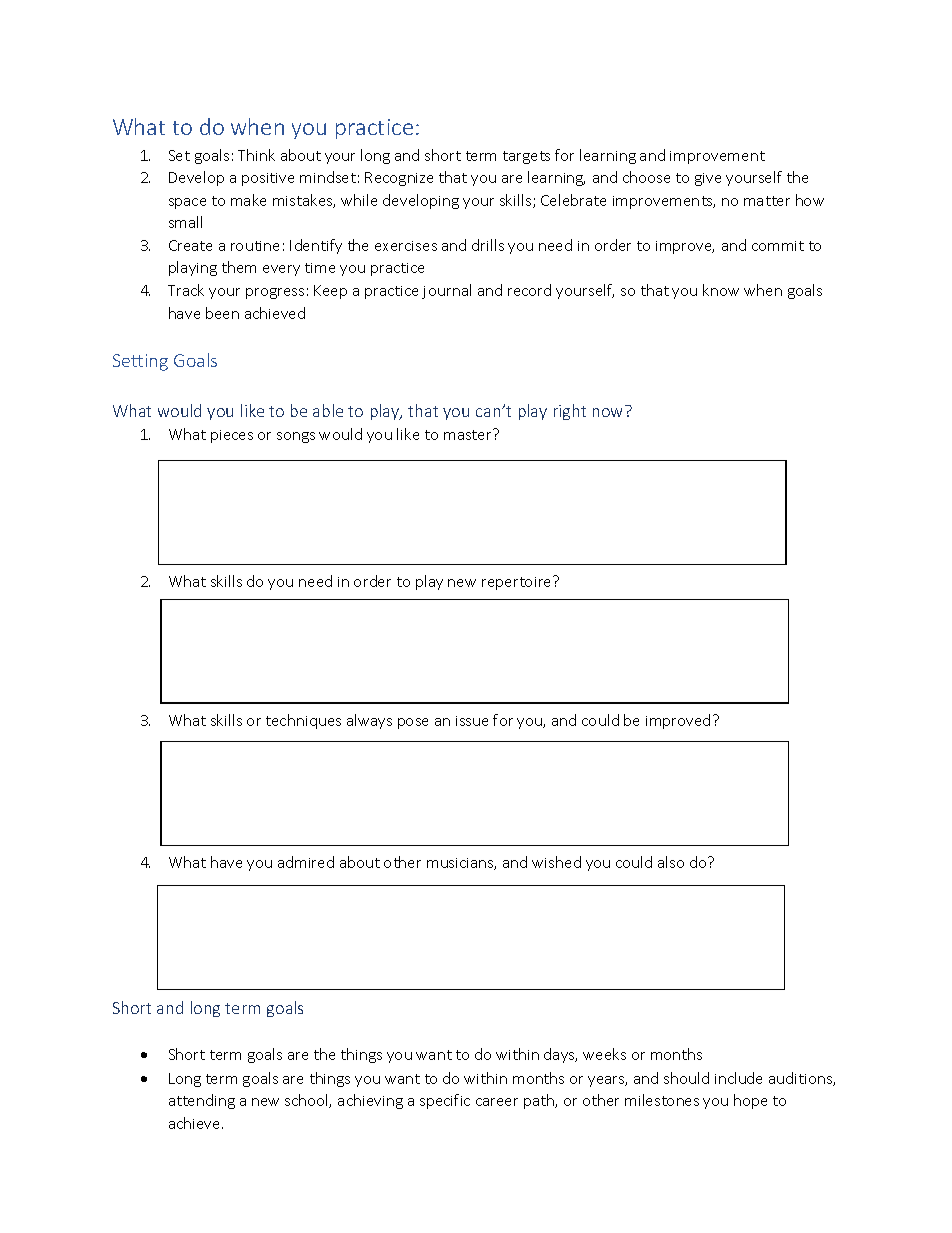 This image has width=952, height=1233. Describe the element at coordinates (472, 721) in the image. I see `issue` at that location.
